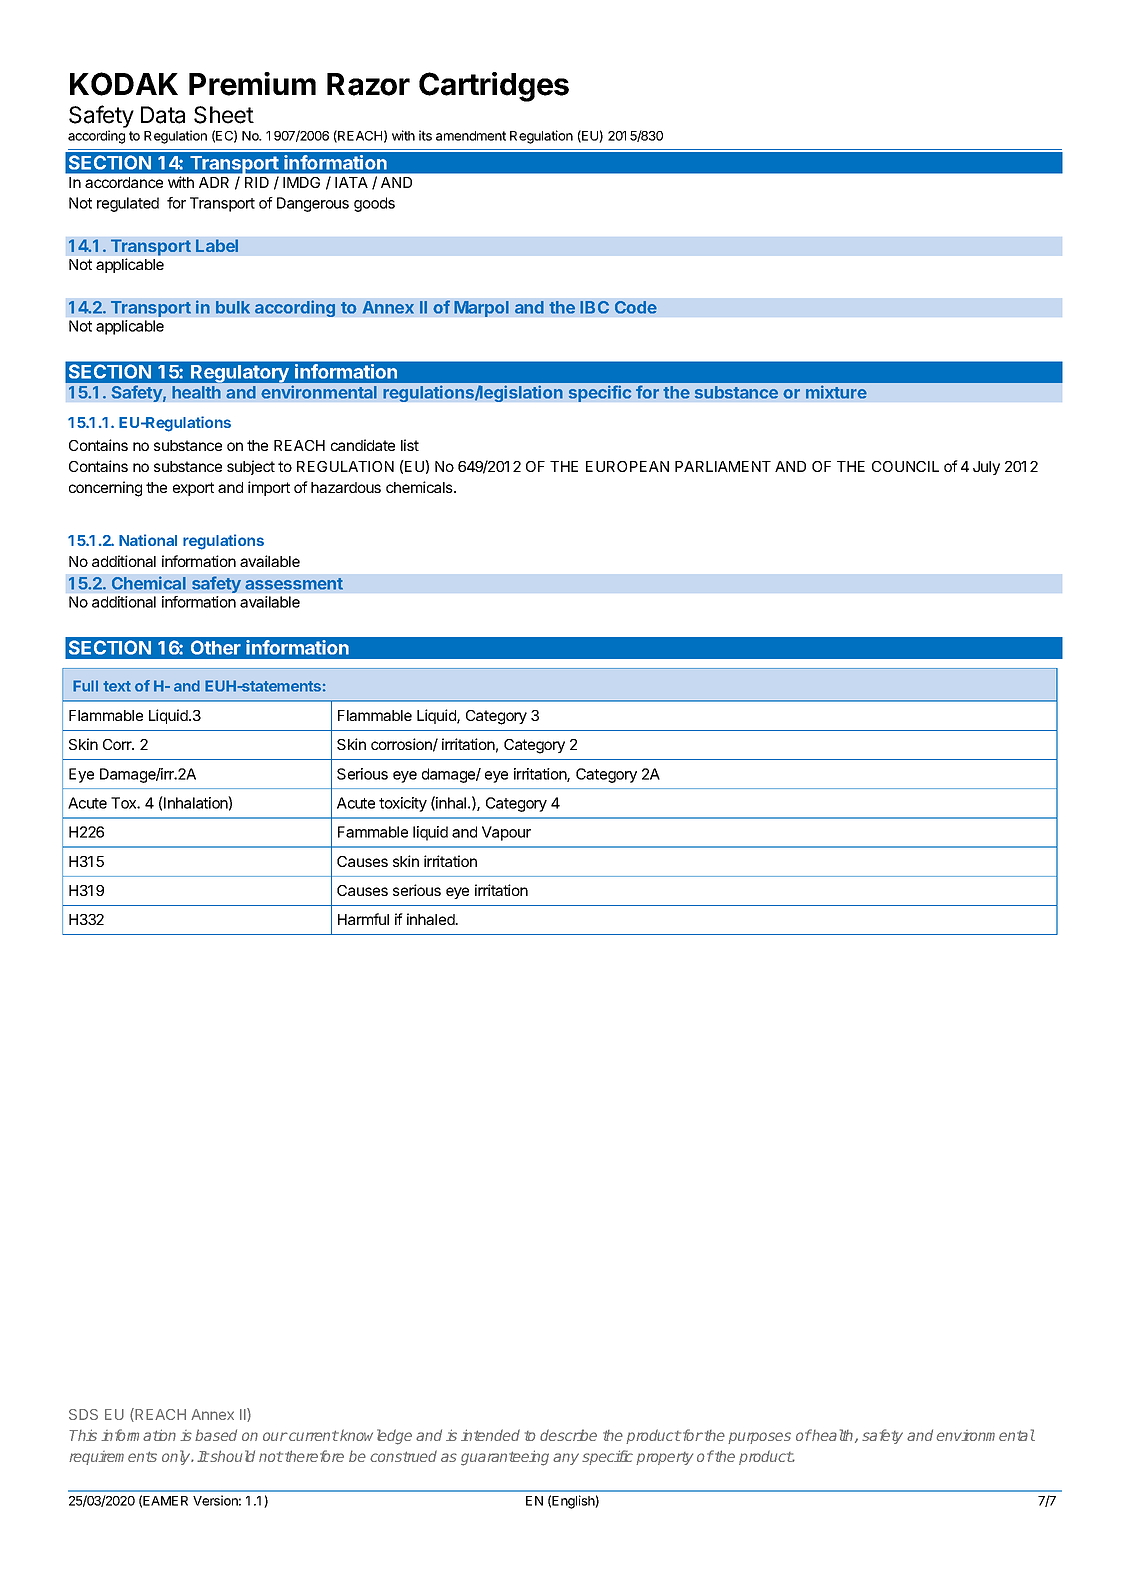 This page has height=1595, width=1128. I want to click on COUNCIL, so click(905, 466).
